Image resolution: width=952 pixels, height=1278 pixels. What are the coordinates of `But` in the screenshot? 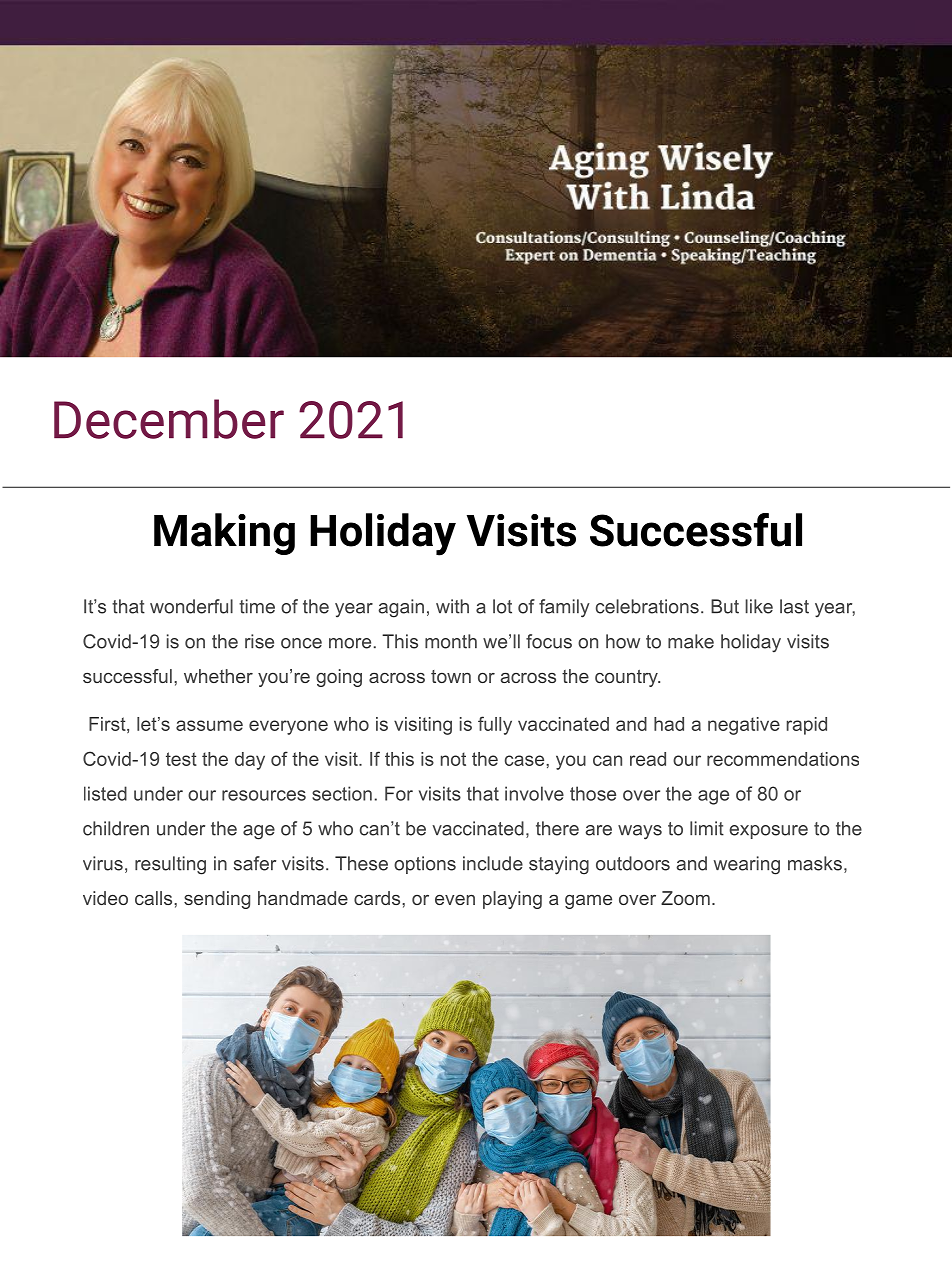 It's located at (725, 606).
